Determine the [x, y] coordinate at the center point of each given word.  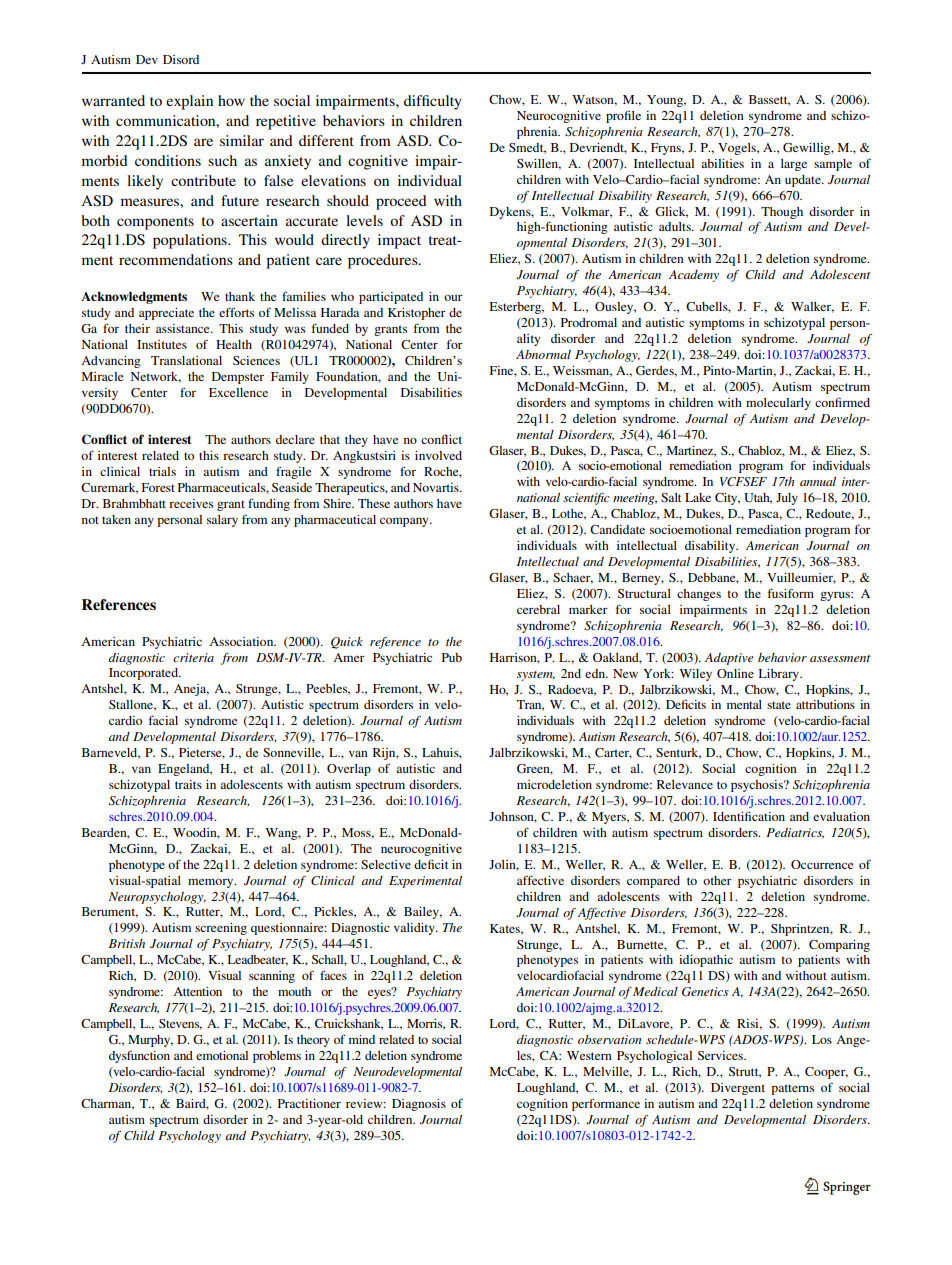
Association [242, 641]
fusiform [791, 593]
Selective [386, 864]
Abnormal [543, 354]
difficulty [433, 102]
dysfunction [139, 1056]
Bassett [769, 100]
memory [212, 883]
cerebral [538, 609]
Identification [749, 816]
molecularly [778, 404]
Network [155, 377]
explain [189, 102]
